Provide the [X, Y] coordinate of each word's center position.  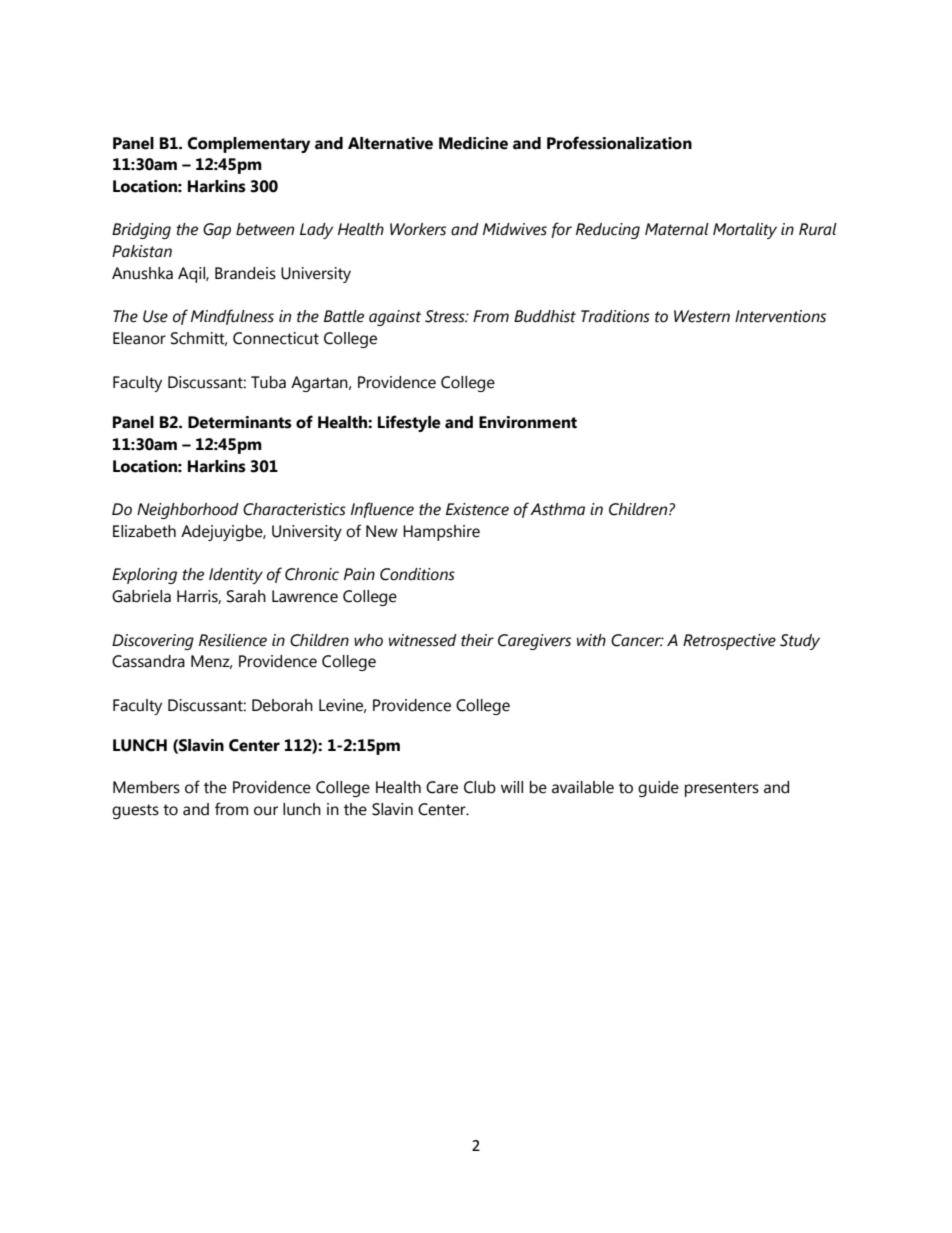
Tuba [268, 382]
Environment [528, 422]
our [266, 811]
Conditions [417, 574]
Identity [236, 576]
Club [480, 787]
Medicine [473, 143]
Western [702, 316]
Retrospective [729, 642]
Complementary [249, 145]
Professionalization [619, 143]
